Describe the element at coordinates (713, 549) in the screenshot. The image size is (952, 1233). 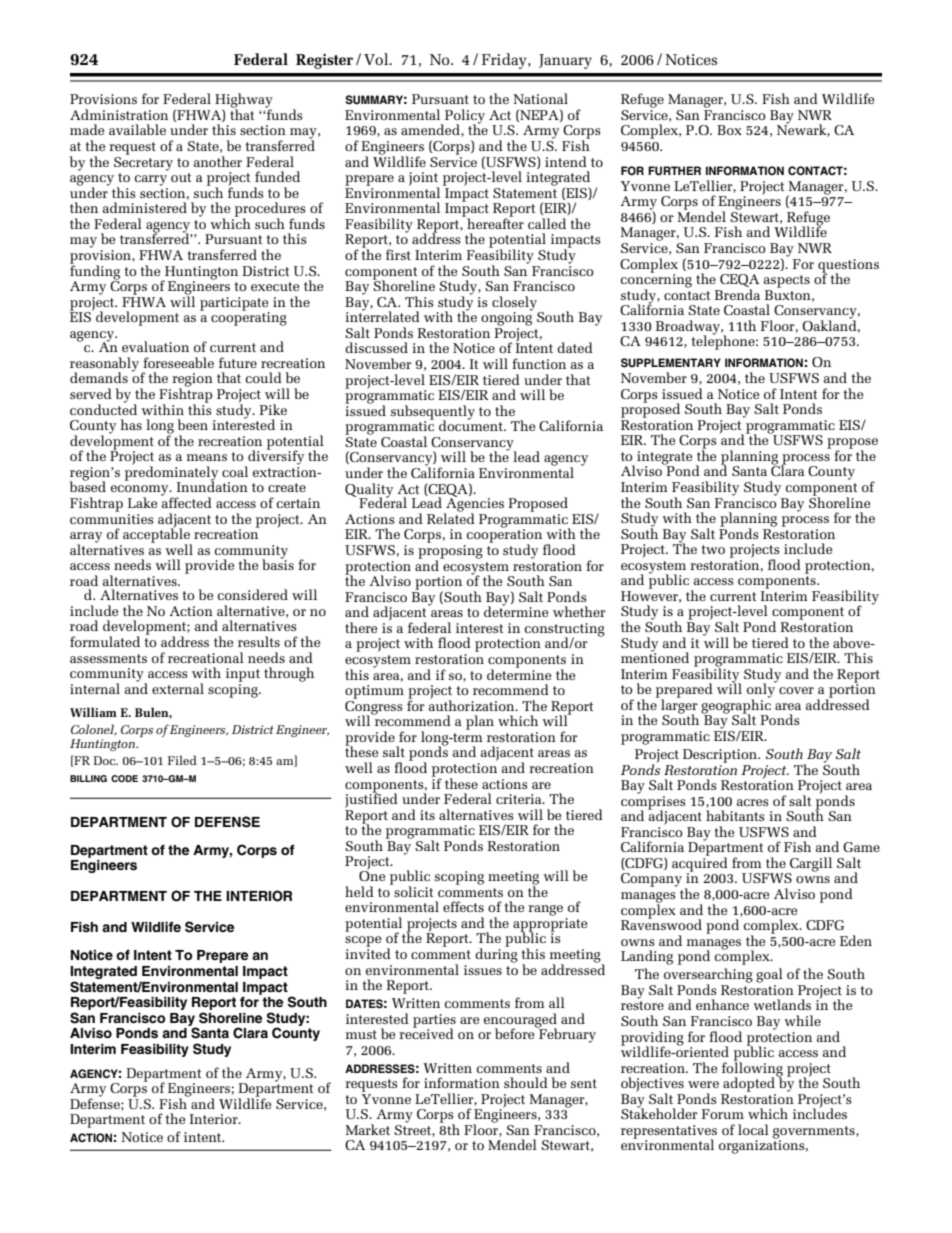
I see `two` at that location.
